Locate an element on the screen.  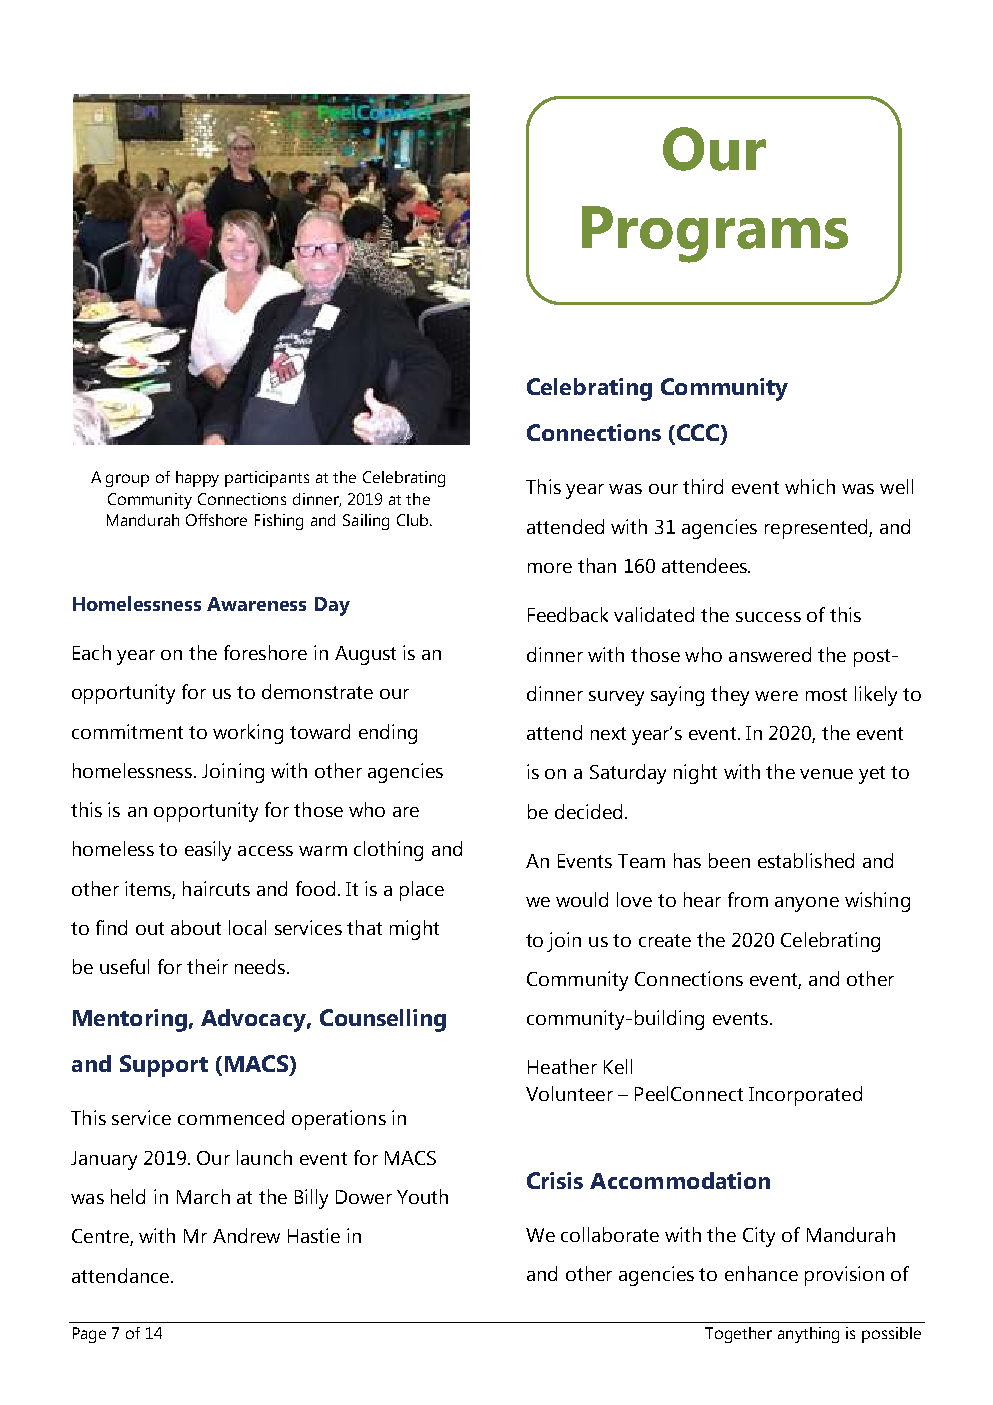
CCC is located at coordinates (699, 434).
